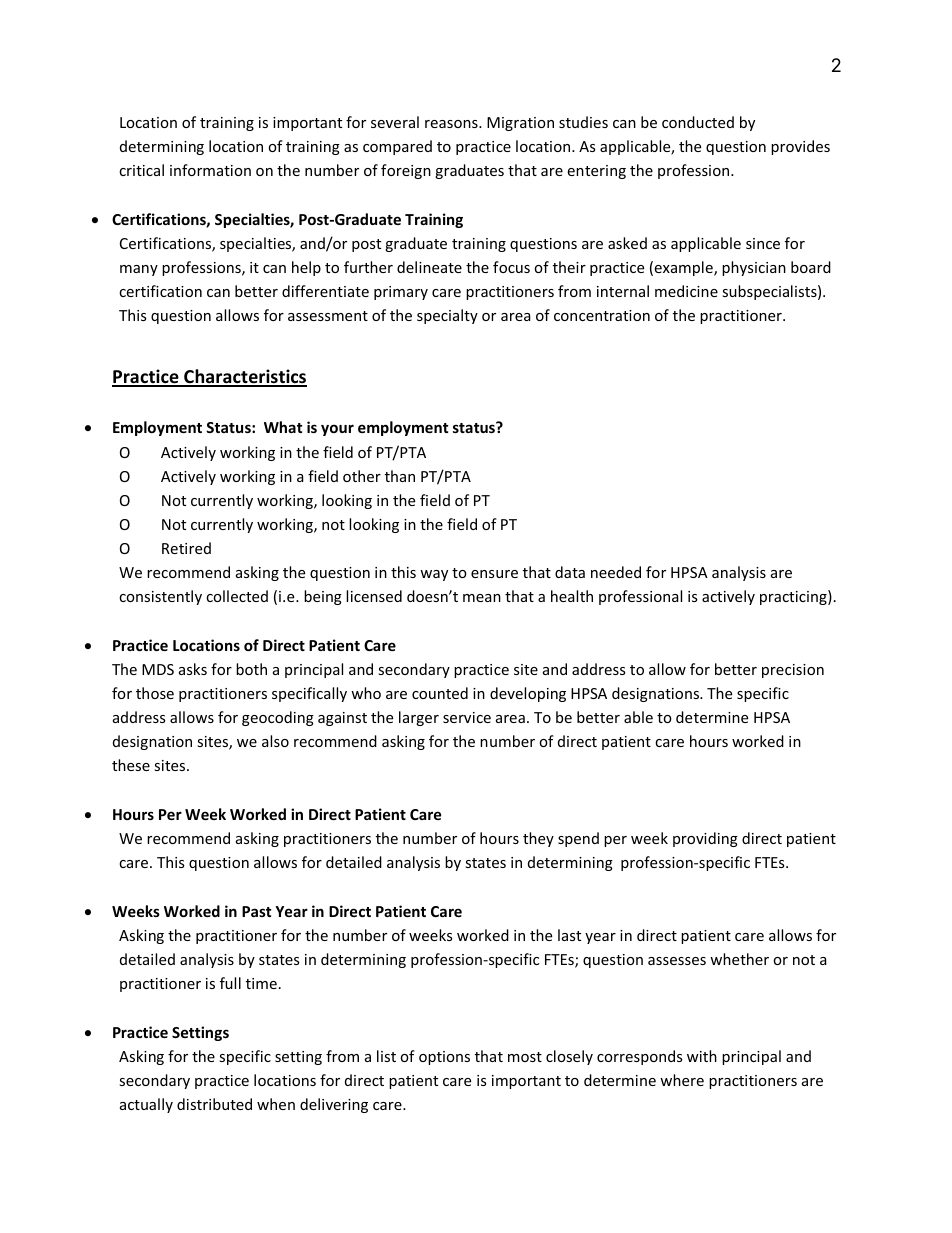 The width and height of the image is (952, 1233). Describe the element at coordinates (538, 839) in the image. I see `they` at that location.
